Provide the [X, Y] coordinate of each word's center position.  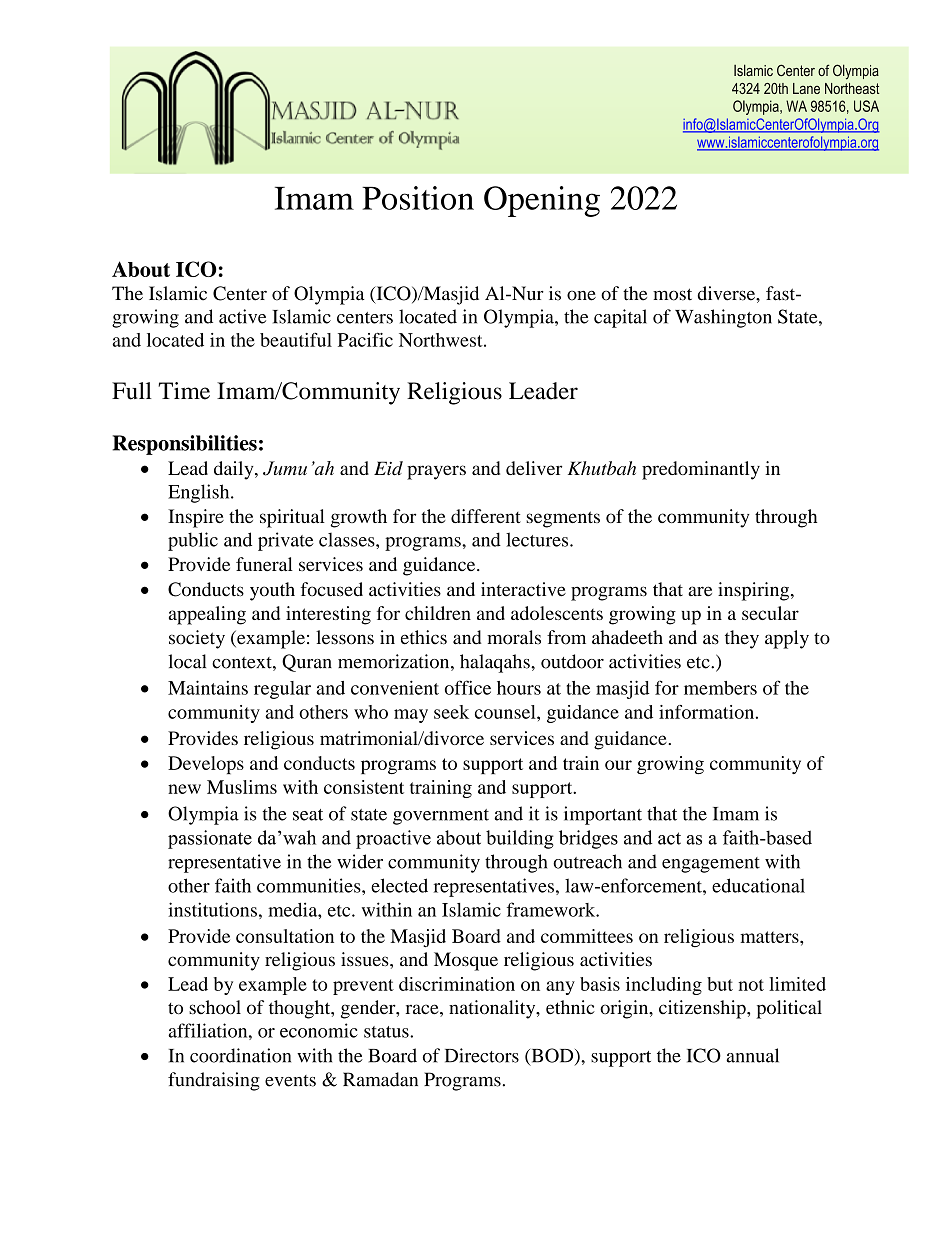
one [581, 295]
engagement [711, 865]
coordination [240, 1055]
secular [770, 613]
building [520, 839]
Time [184, 391]
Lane [806, 88]
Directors [482, 1055]
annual [752, 1055]
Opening [542, 201]
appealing [207, 615]
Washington [723, 318]
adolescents [557, 613]
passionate [210, 839]
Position [418, 198]
